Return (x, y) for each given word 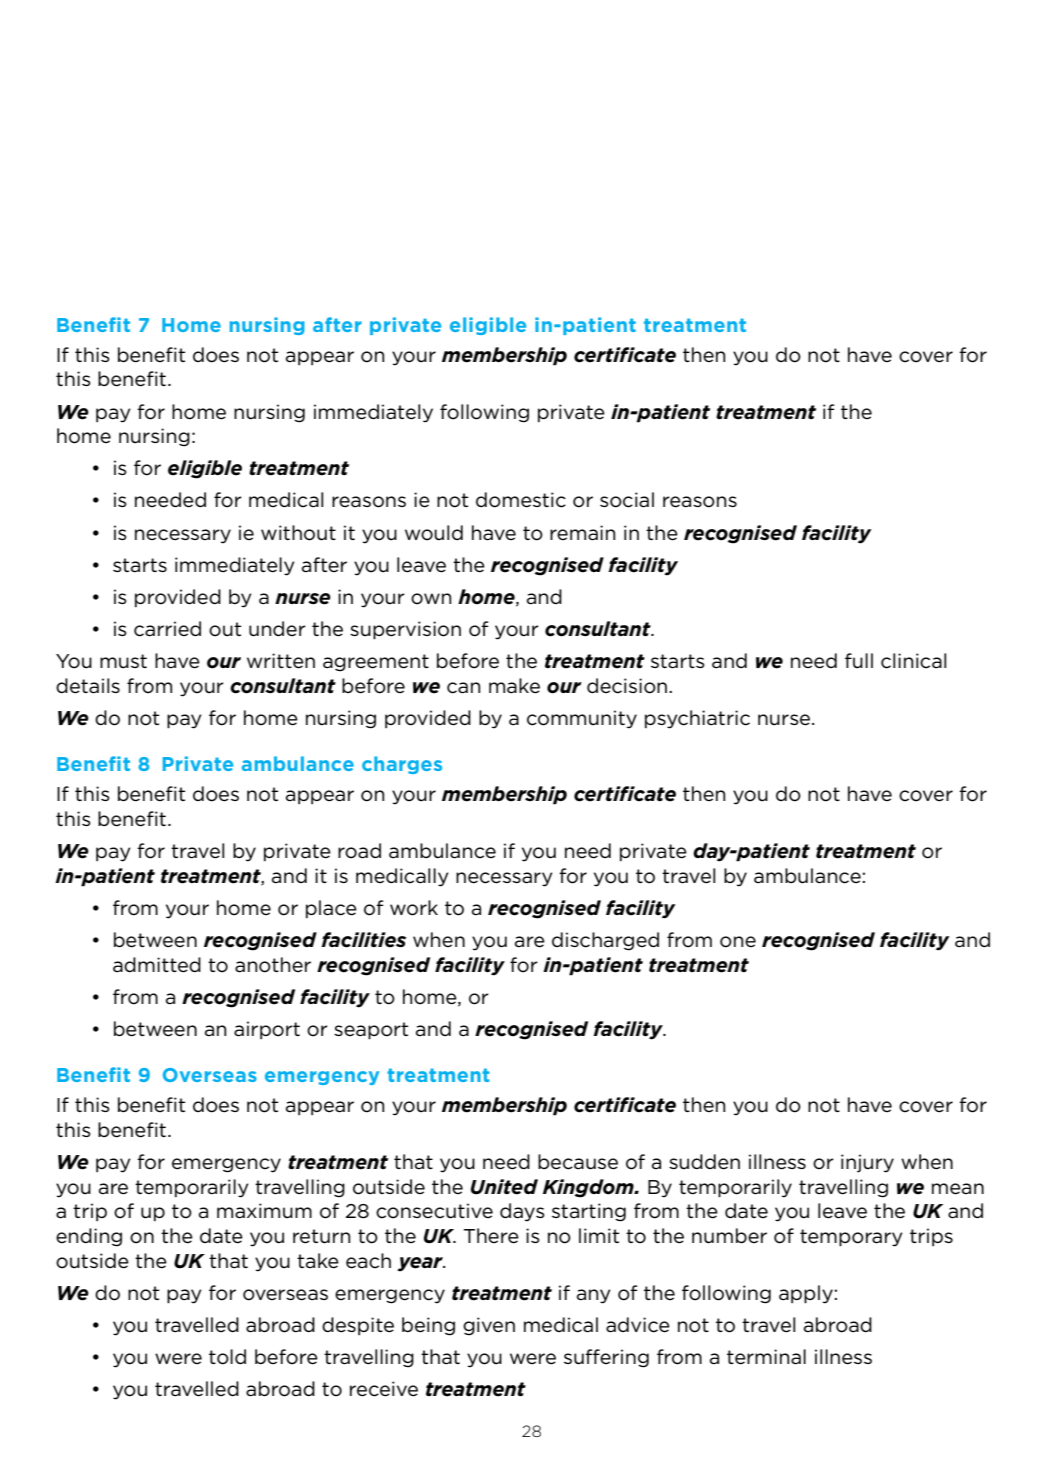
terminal (766, 1357)
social (627, 500)
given (489, 1326)
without (298, 533)
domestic (521, 500)
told (227, 1357)
